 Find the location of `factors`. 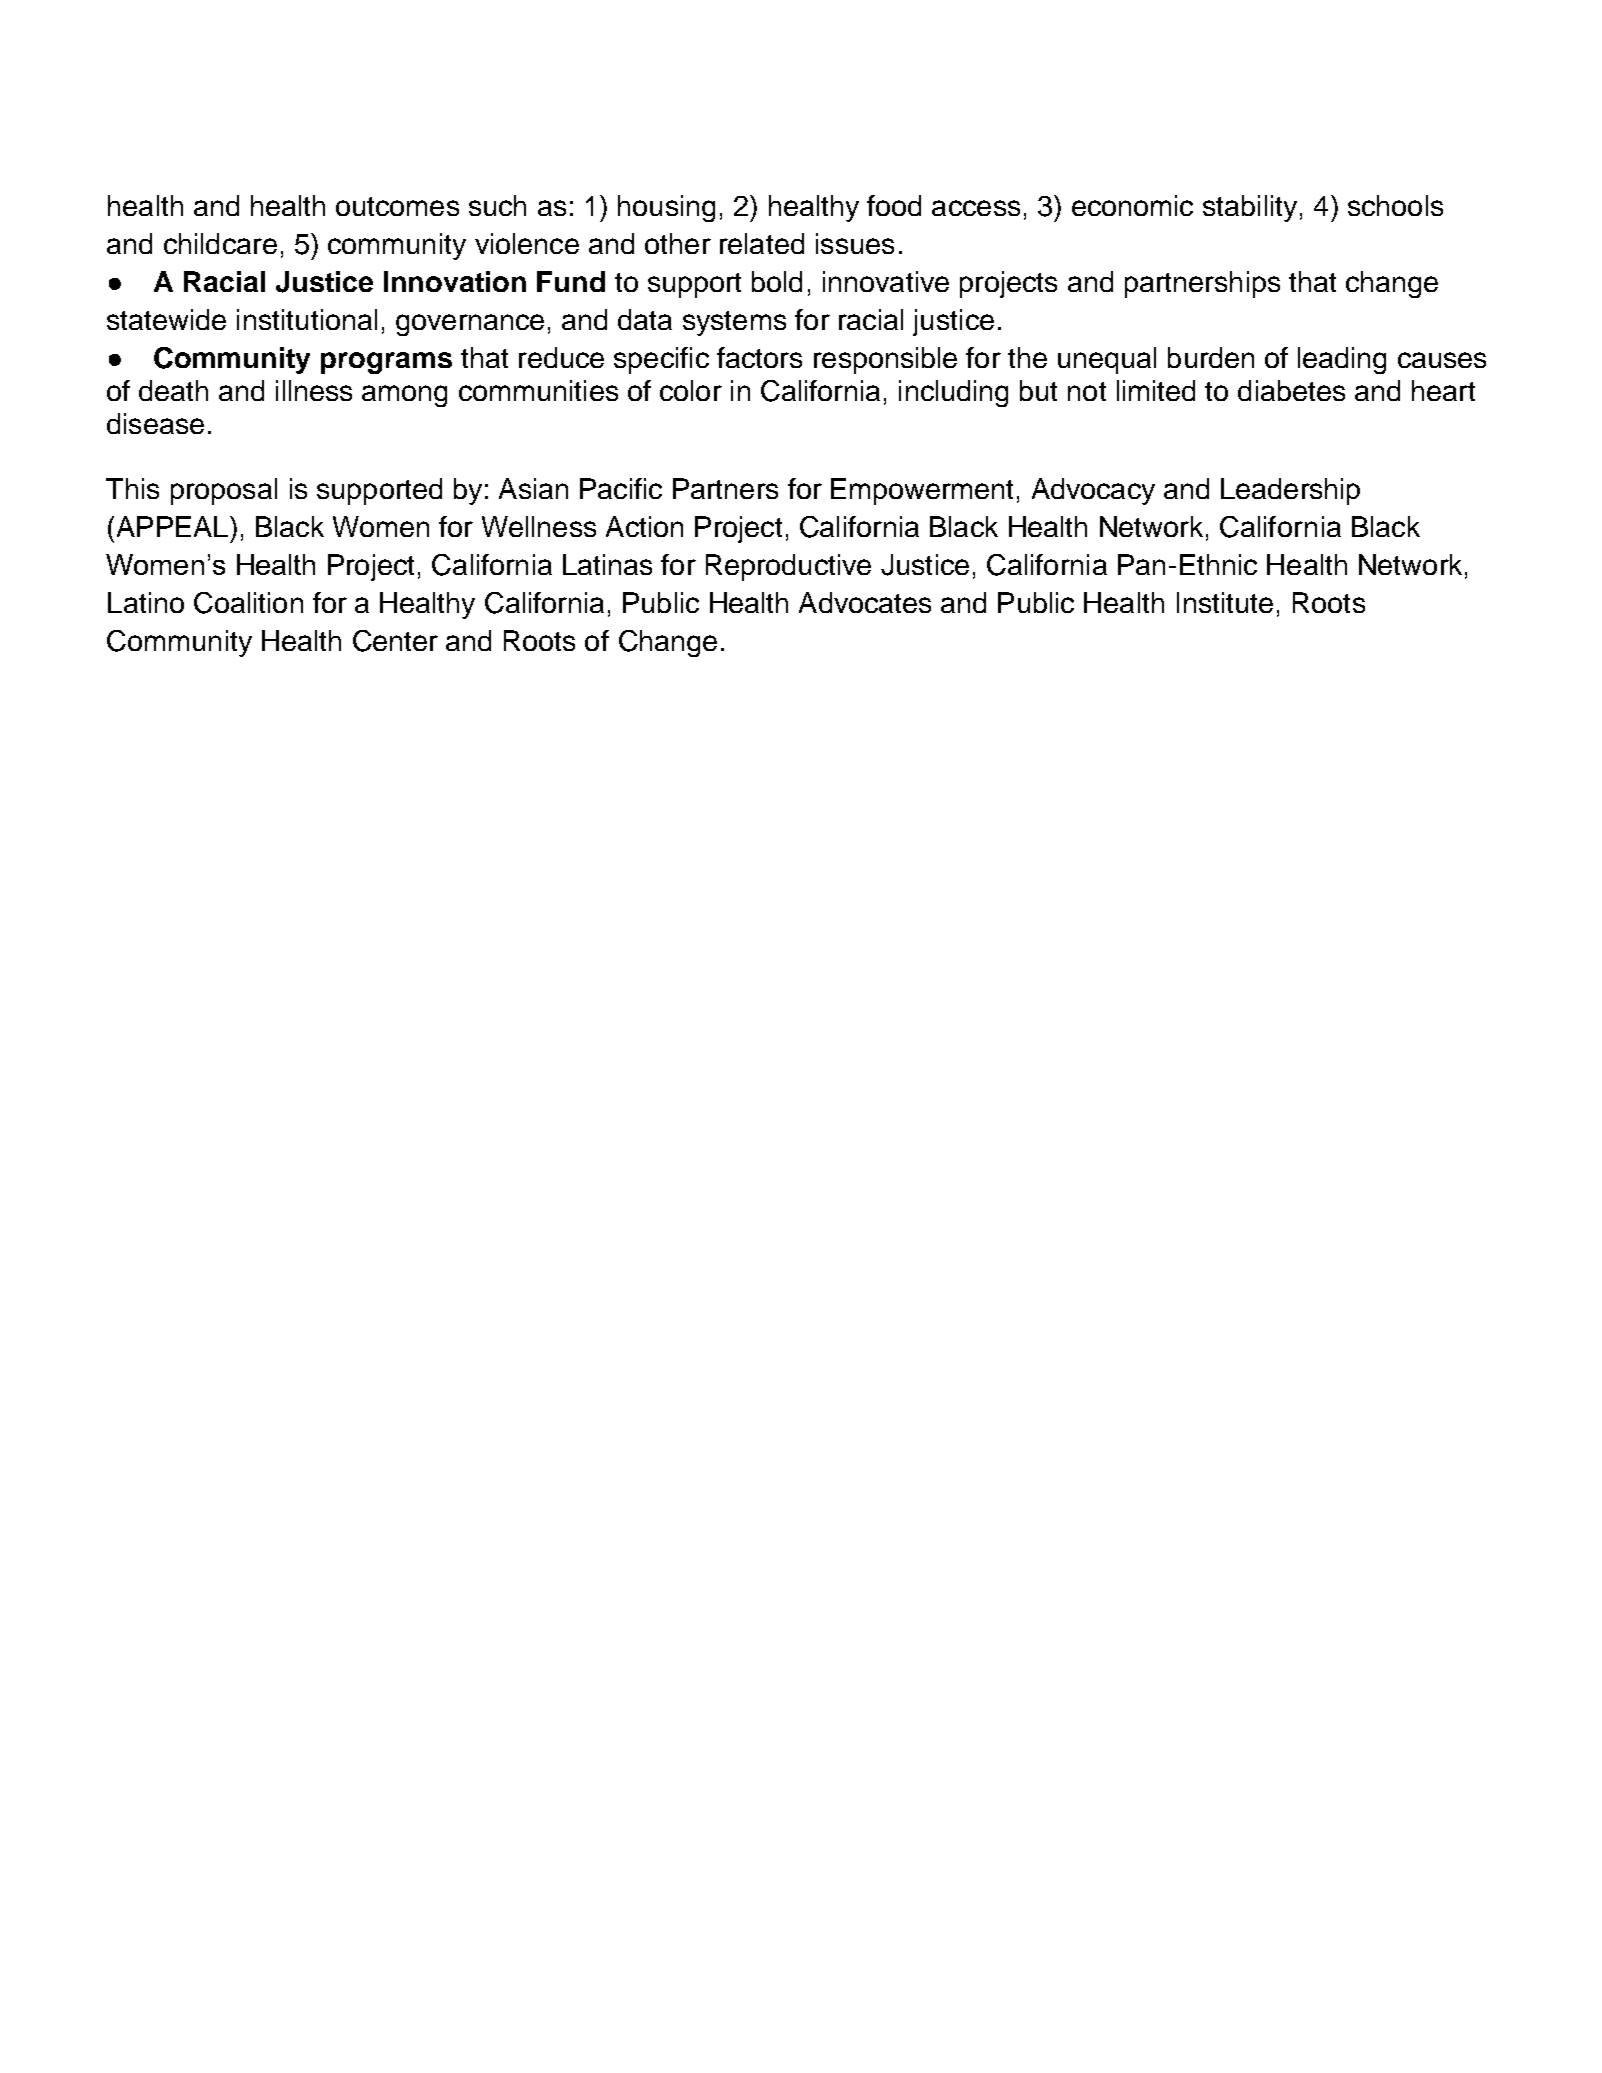

factors is located at coordinates (759, 357).
